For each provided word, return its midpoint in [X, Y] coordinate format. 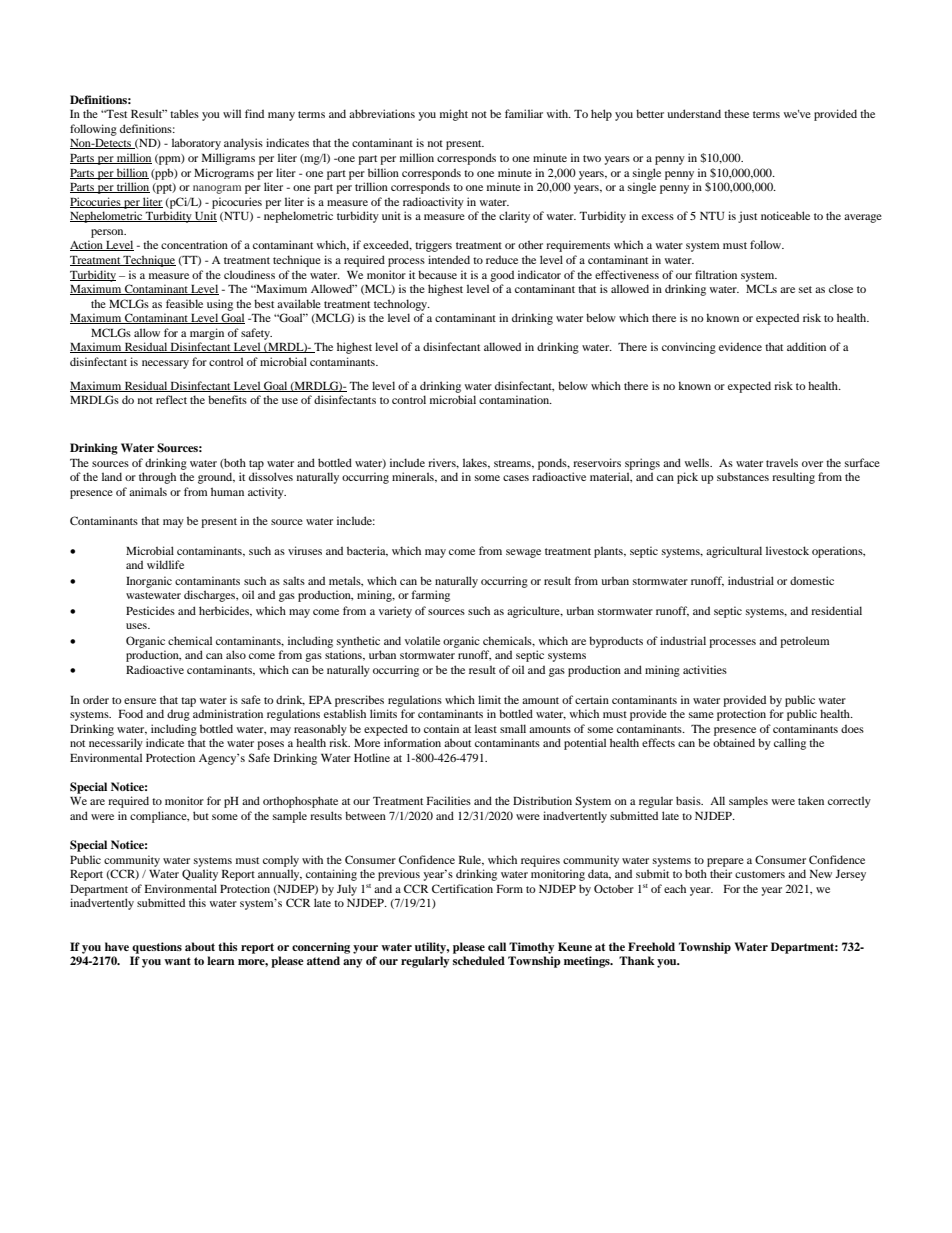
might [454, 115]
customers [760, 874]
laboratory [196, 144]
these [736, 113]
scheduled [479, 960]
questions [157, 948]
